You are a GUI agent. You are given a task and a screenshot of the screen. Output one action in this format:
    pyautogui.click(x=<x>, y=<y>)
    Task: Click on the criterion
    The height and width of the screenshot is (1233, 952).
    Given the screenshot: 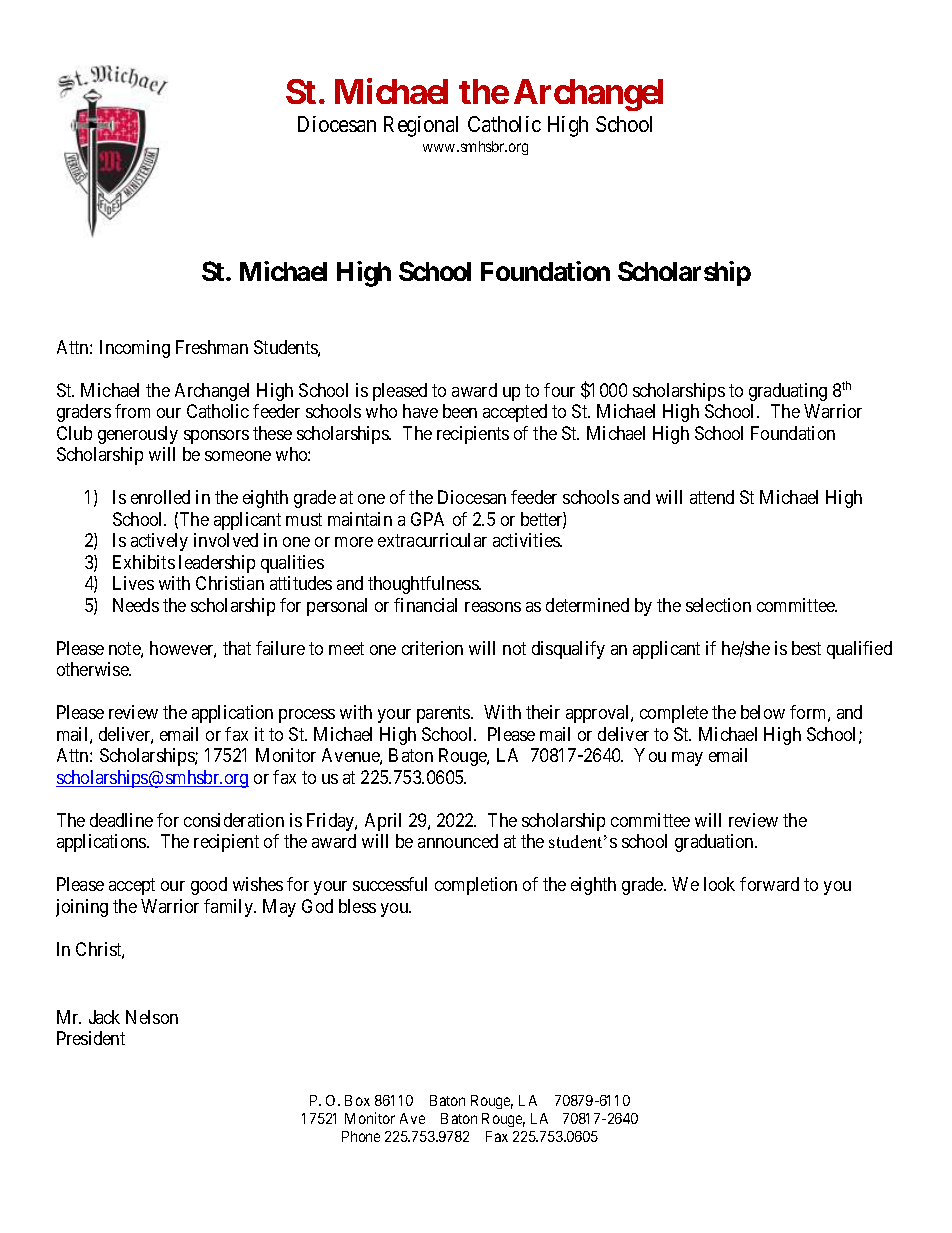 What is the action you would take?
    pyautogui.click(x=432, y=648)
